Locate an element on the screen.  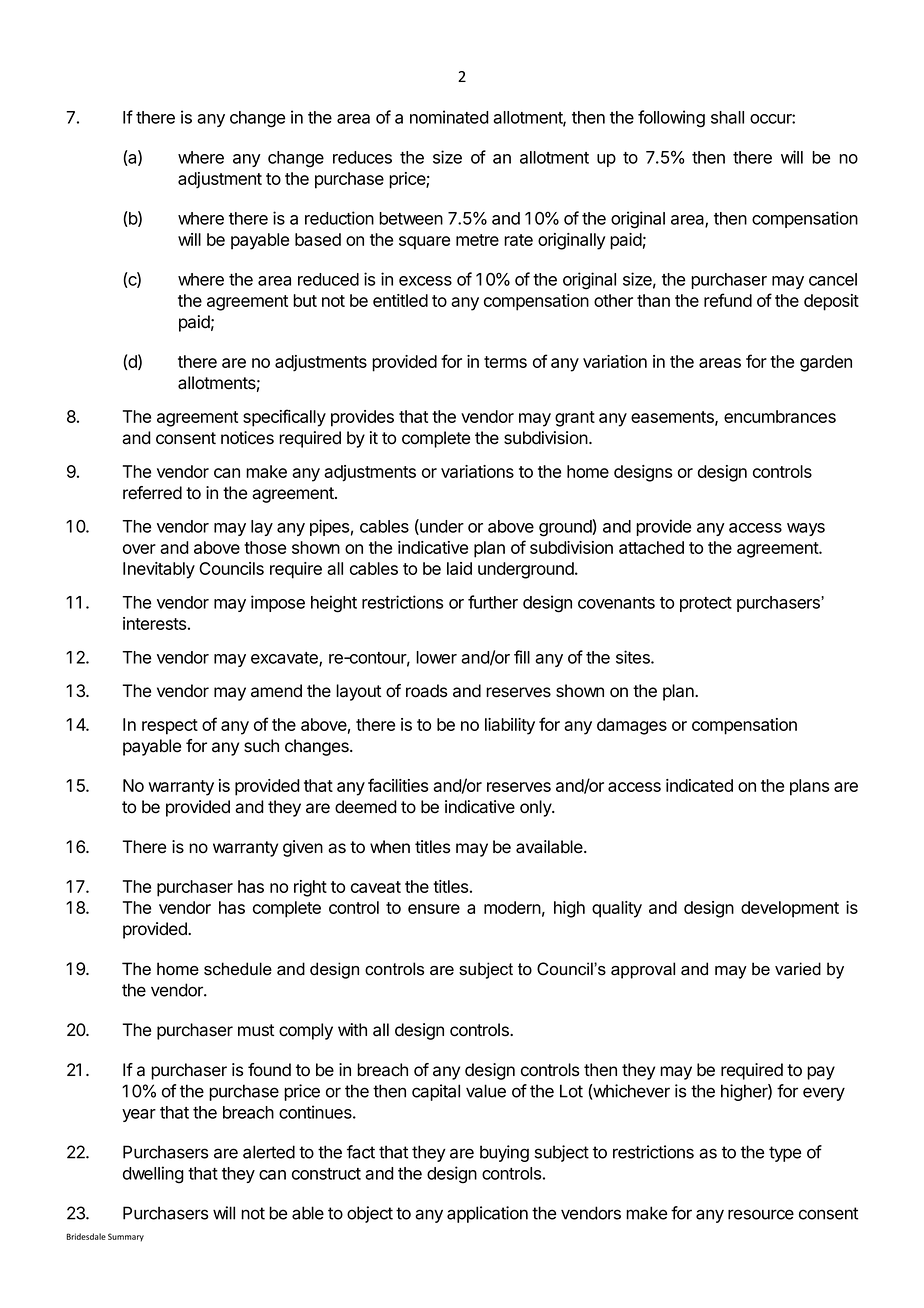
application is located at coordinates (487, 1214).
